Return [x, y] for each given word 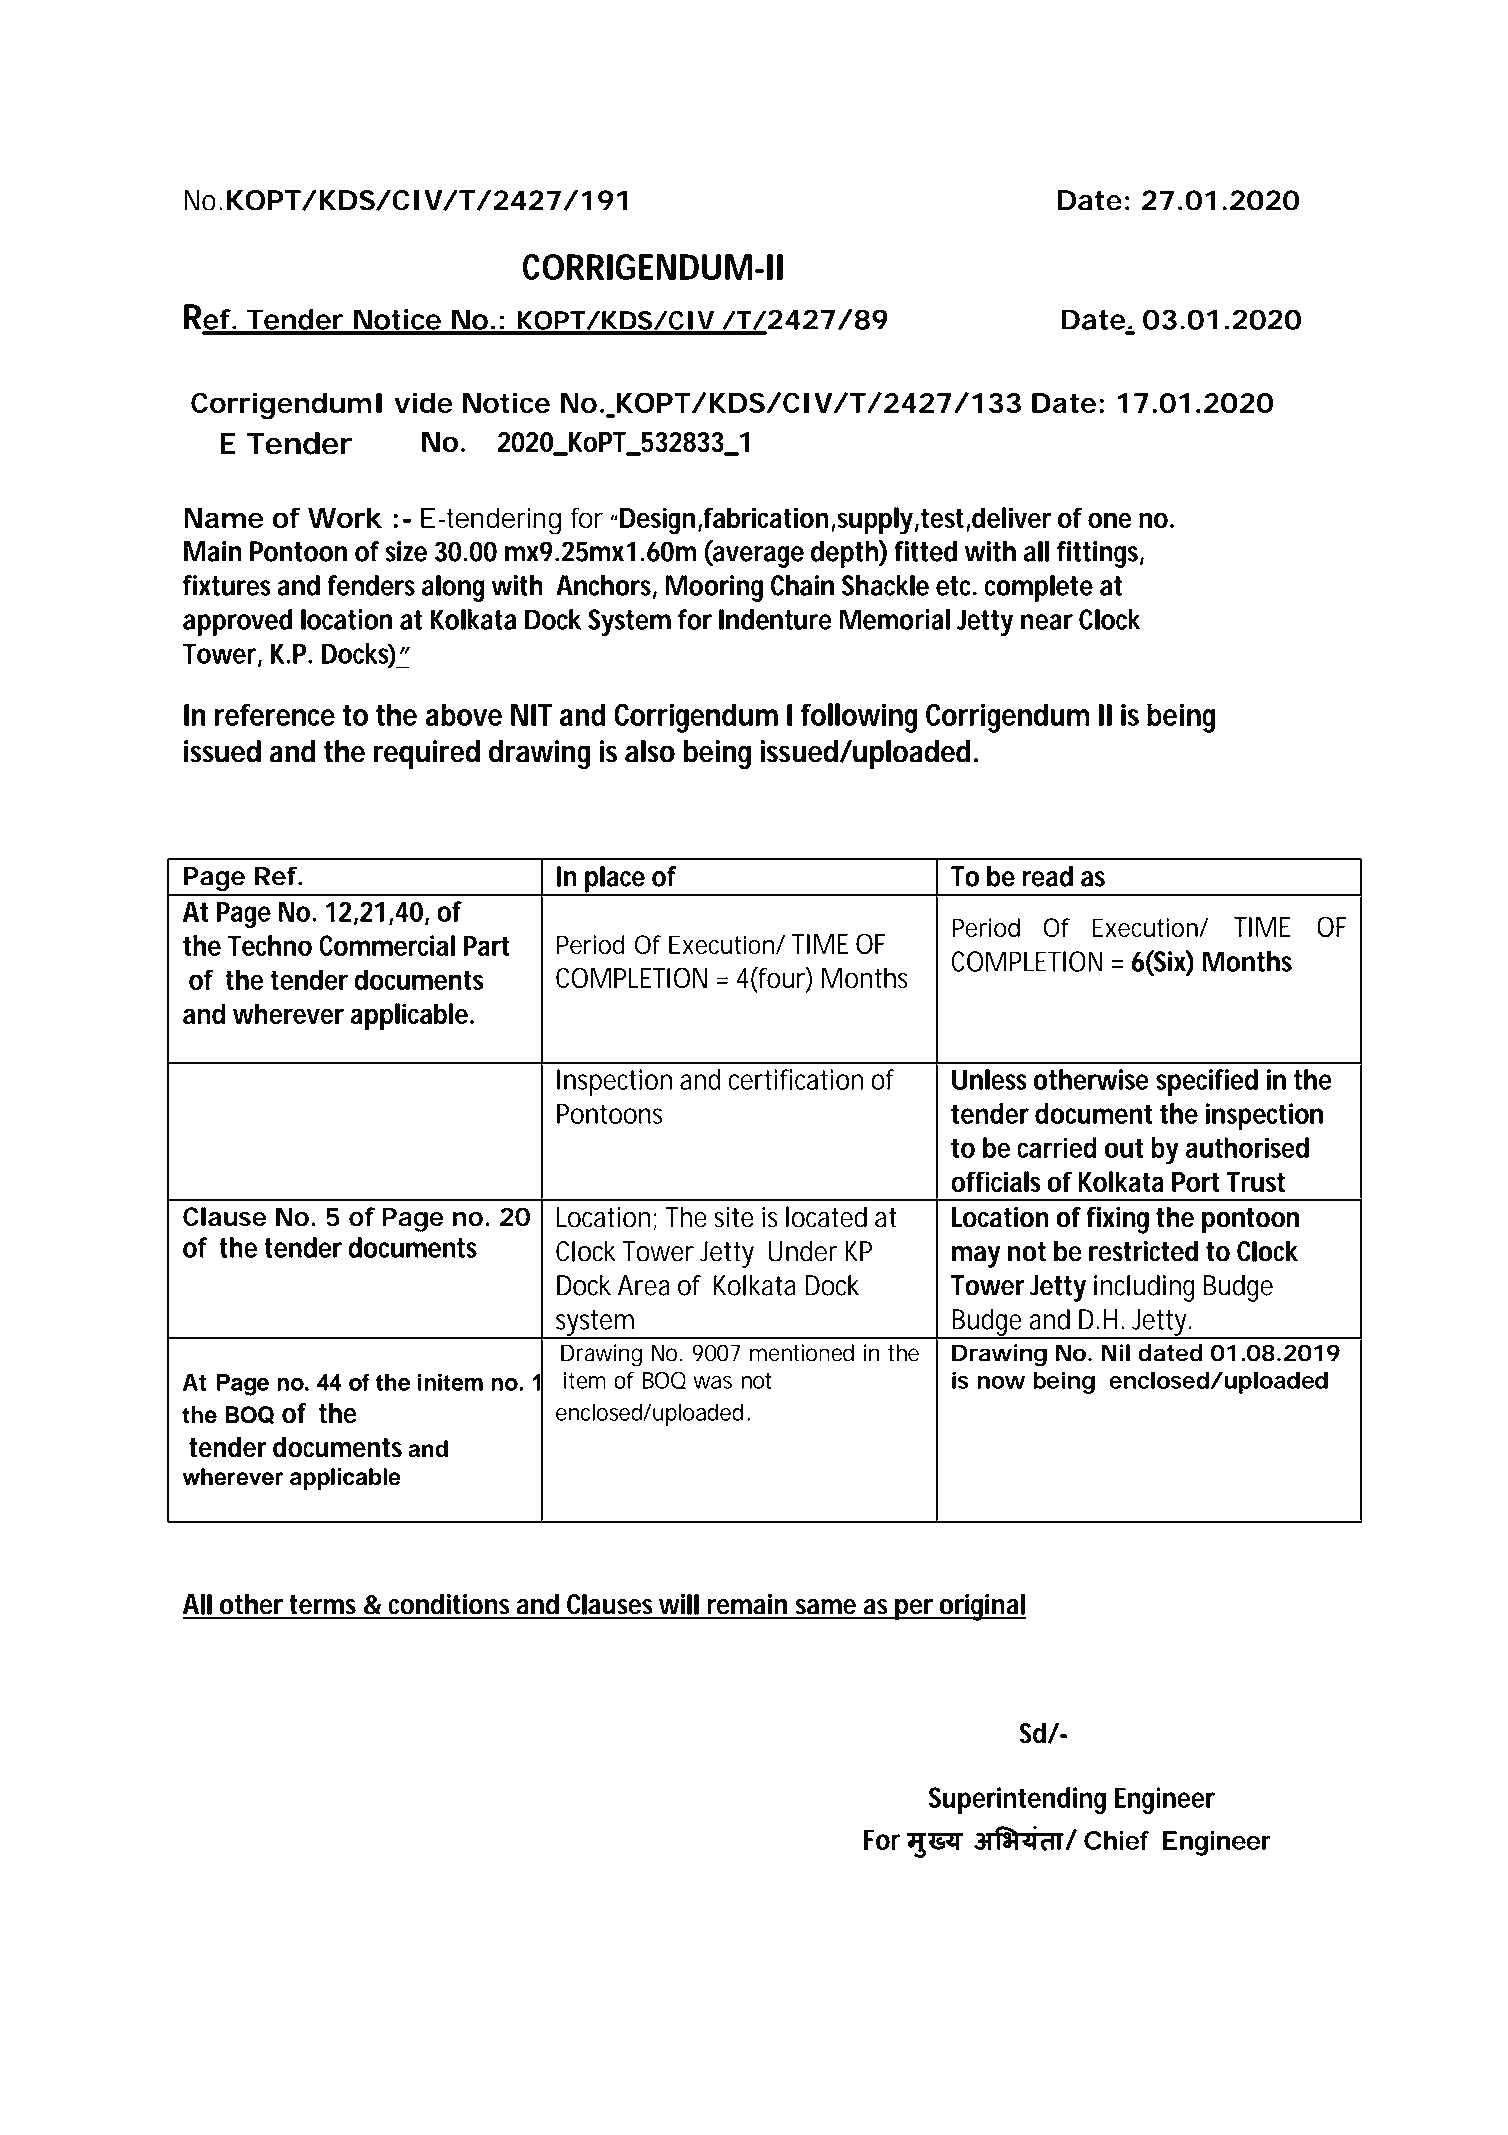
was [712, 1382]
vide [423, 402]
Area [644, 1285]
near [1047, 622]
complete [1039, 588]
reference [275, 714]
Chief [1116, 1840]
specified [1207, 1082]
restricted [1143, 1251]
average [757, 557]
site [734, 1217]
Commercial [387, 945]
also [650, 751]
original [982, 1607]
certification [796, 1079]
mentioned [802, 1353]
